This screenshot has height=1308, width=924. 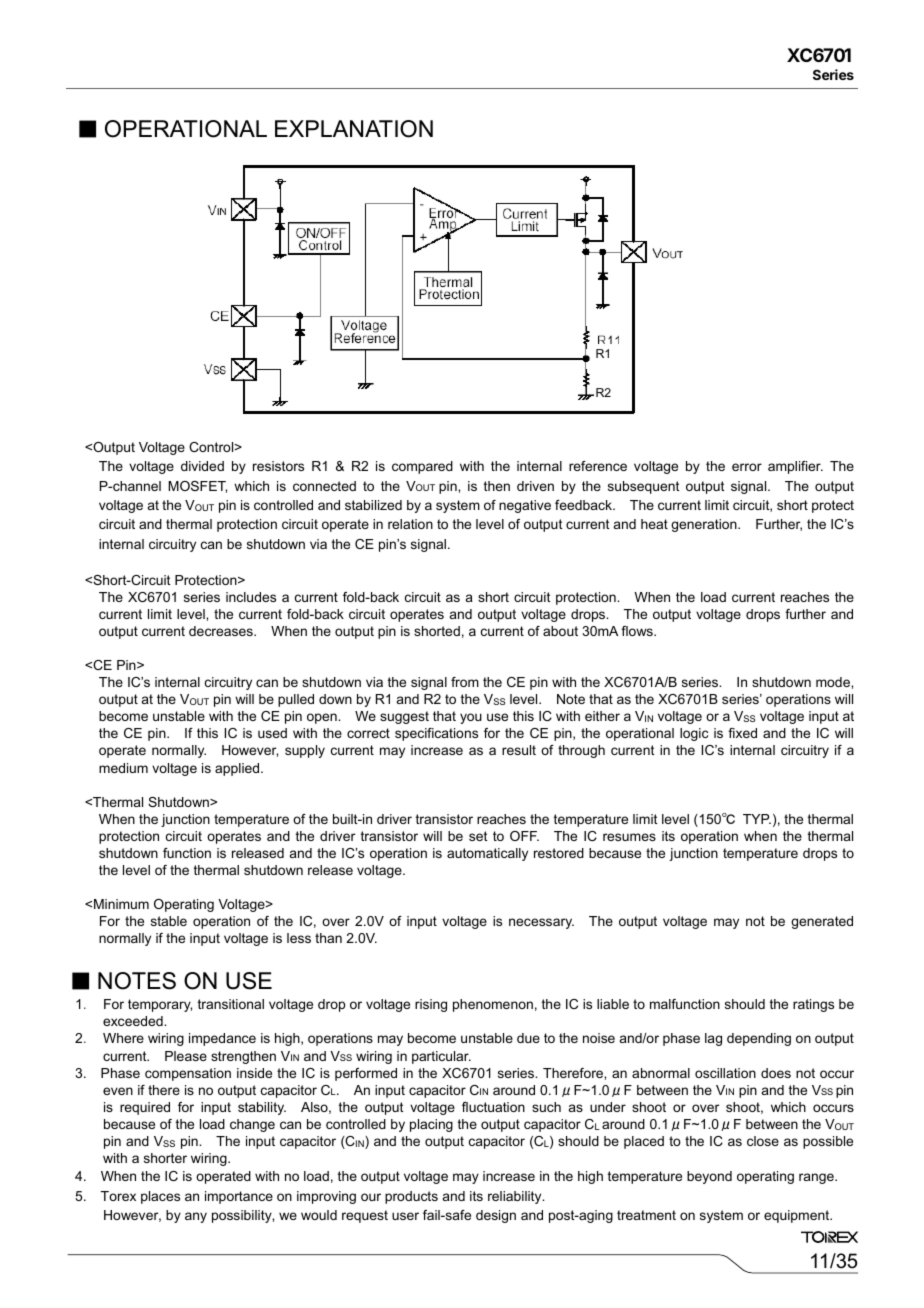 I want to click on driven, so click(x=535, y=486).
